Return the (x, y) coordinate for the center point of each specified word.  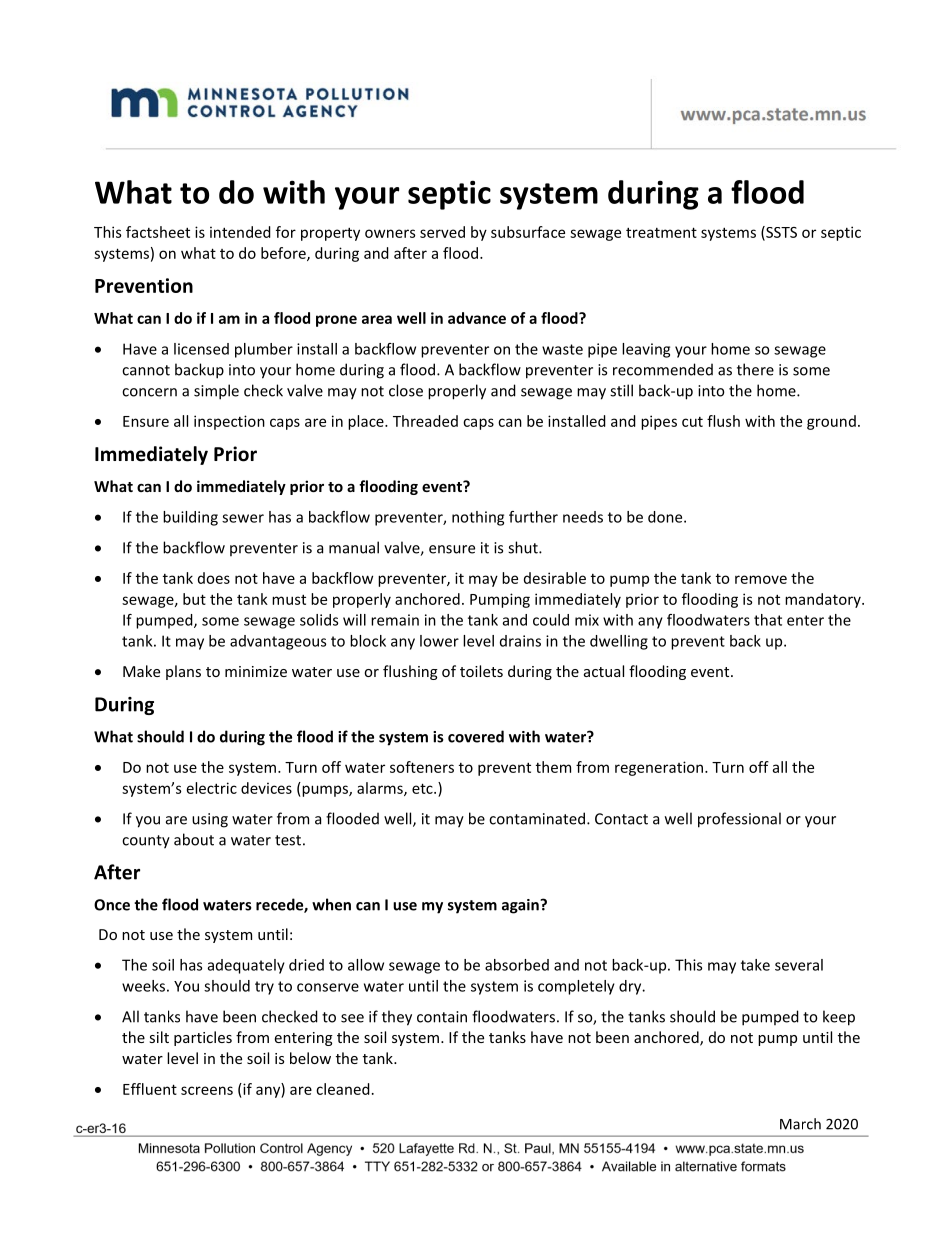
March (800, 1124)
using (210, 820)
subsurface (528, 232)
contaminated (537, 818)
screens (207, 1090)
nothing (478, 518)
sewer (243, 518)
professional (739, 820)
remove (761, 579)
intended (240, 232)
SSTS (780, 233)
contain (442, 1017)
